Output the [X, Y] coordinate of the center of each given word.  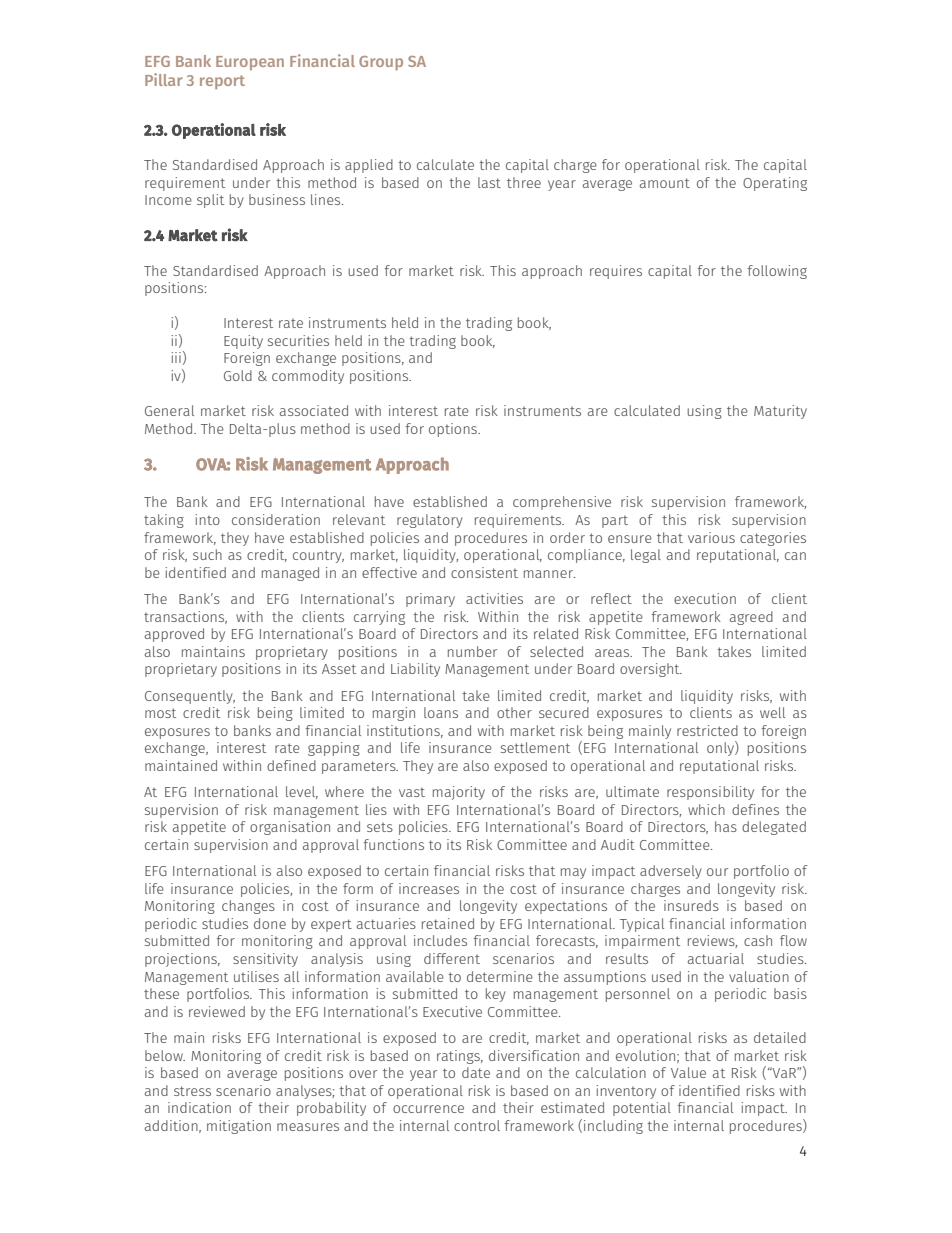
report [222, 82]
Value [688, 1072]
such [207, 554]
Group [381, 63]
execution [705, 598]
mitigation [239, 1127]
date [476, 1072]
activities [494, 598]
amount [665, 183]
